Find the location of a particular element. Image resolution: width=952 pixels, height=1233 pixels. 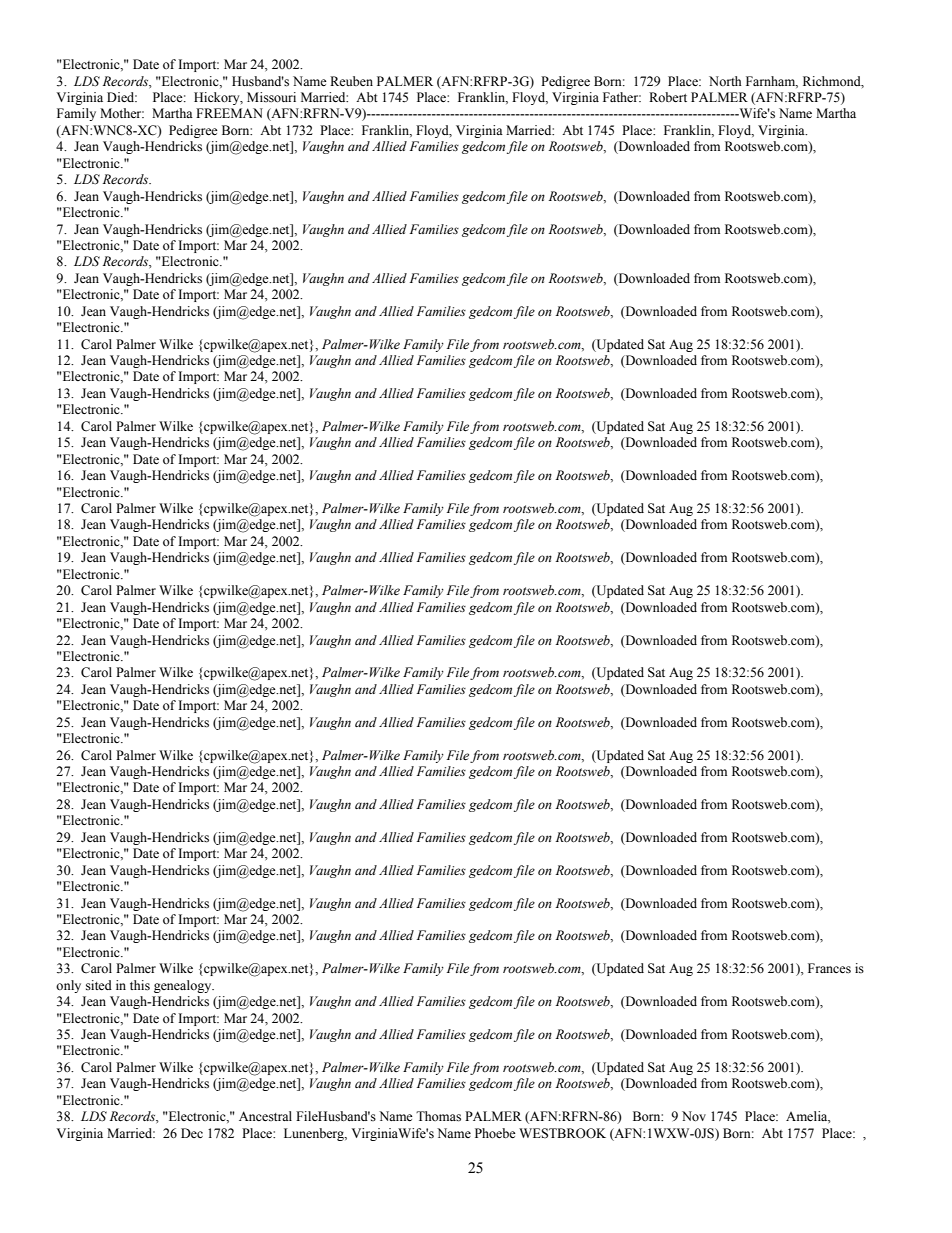

Frances is located at coordinates (829, 968).
